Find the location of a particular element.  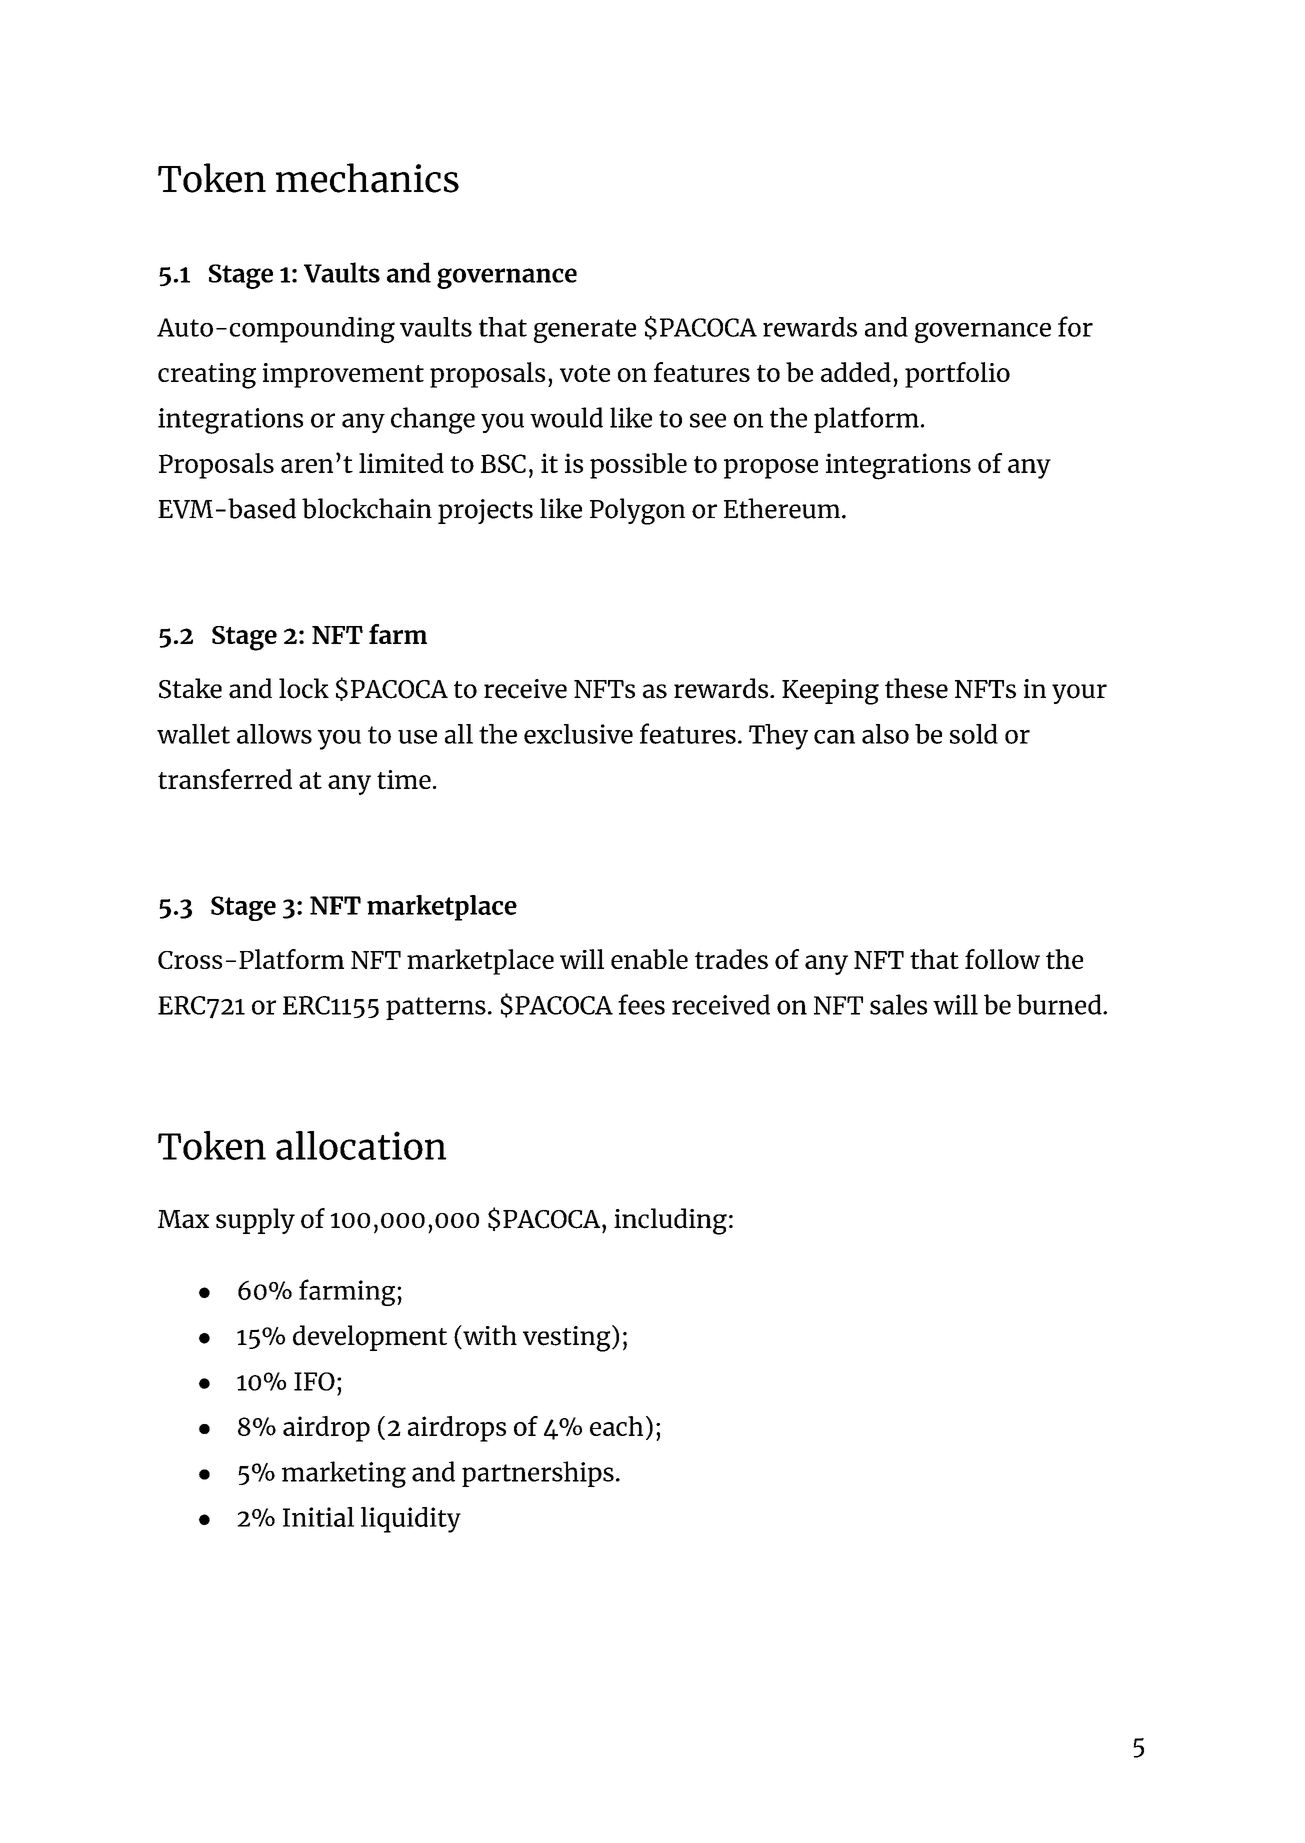

marketing is located at coordinates (344, 1474).
